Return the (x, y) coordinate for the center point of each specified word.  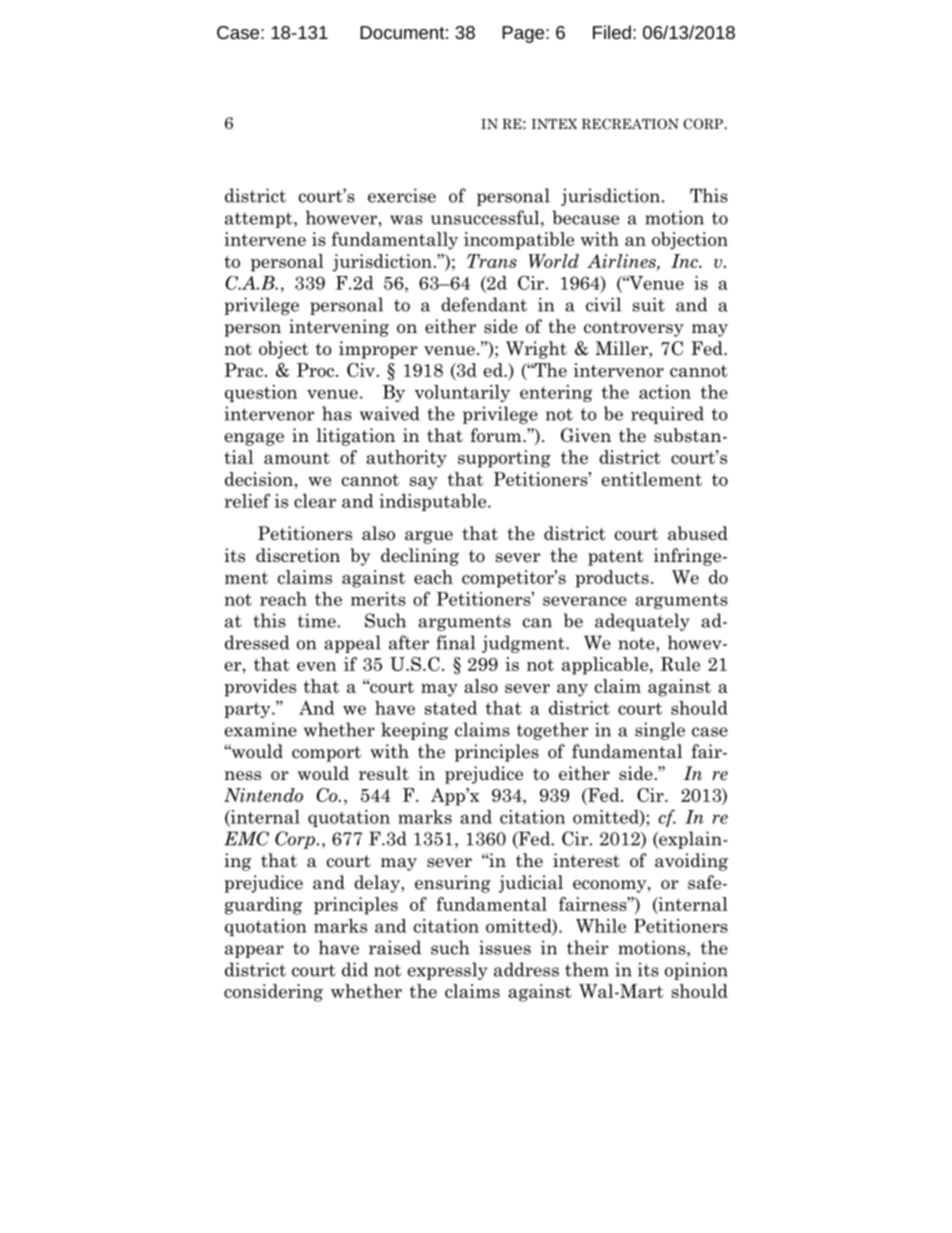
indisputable (434, 502)
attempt (260, 220)
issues (505, 947)
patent (616, 558)
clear (315, 501)
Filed (612, 32)
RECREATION (630, 124)
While (601, 926)
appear (254, 951)
